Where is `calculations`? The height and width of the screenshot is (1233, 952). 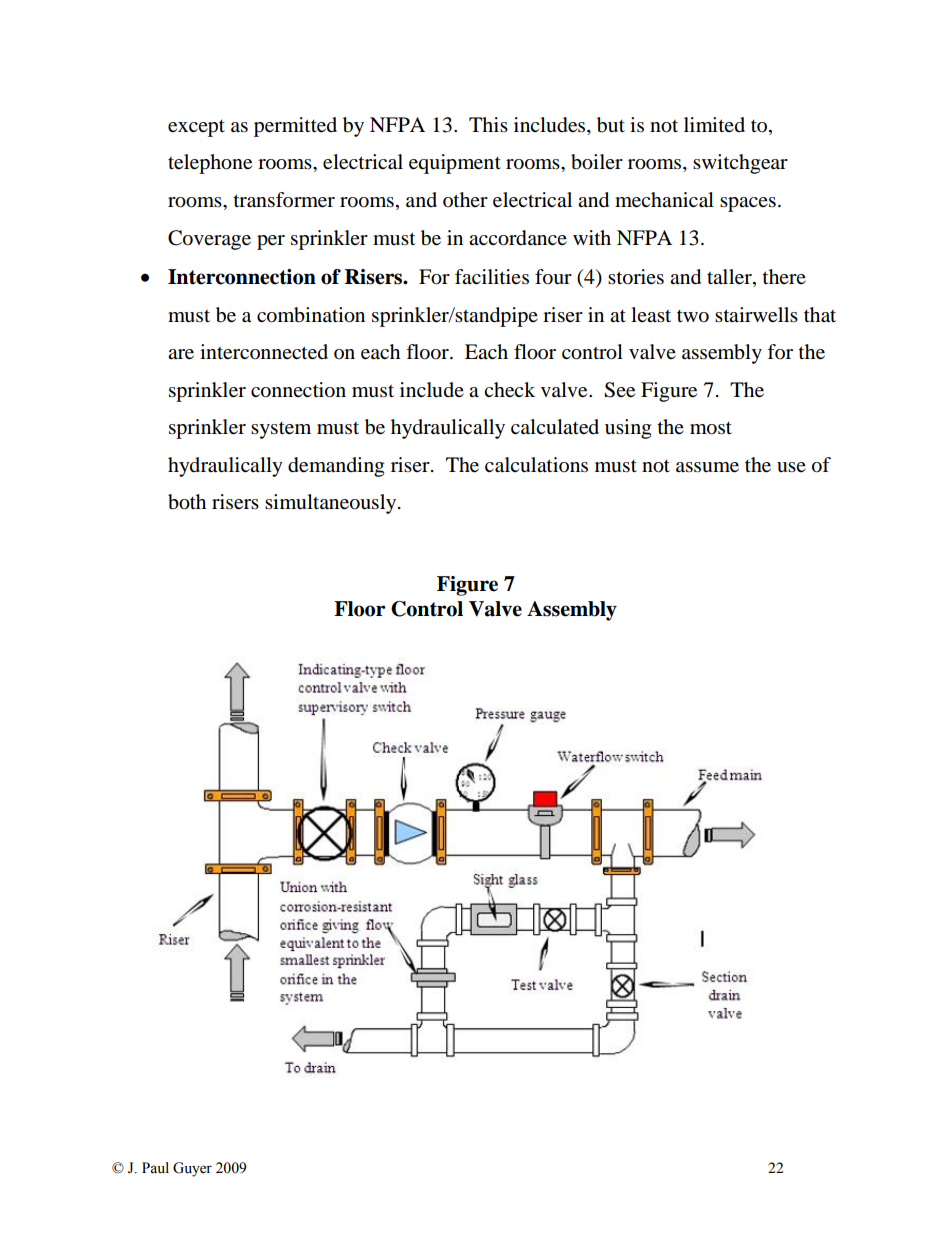 calculations is located at coordinates (536, 465).
